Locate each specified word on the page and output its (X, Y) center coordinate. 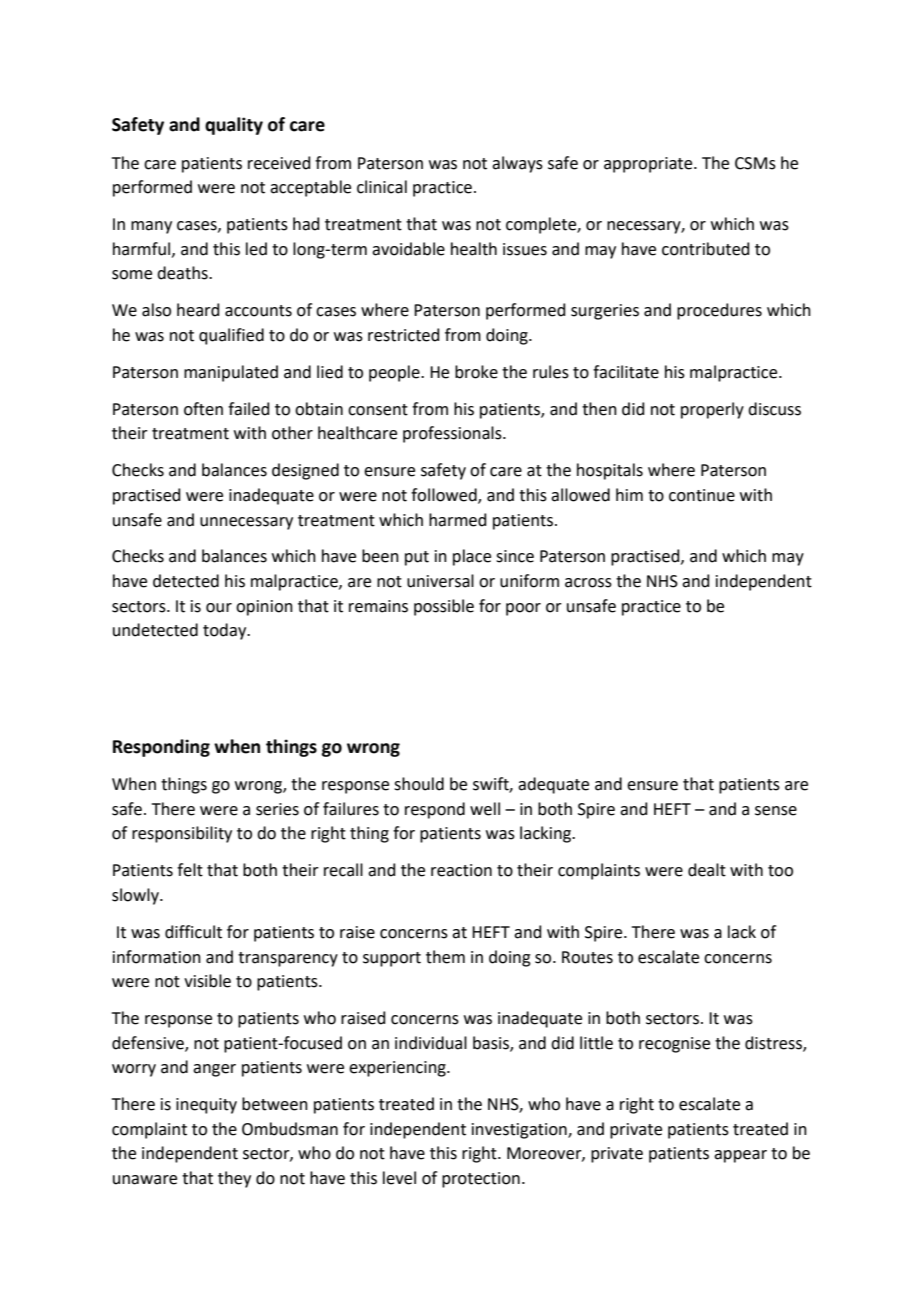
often (203, 409)
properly (712, 410)
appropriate (649, 165)
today (226, 631)
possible (444, 607)
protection (481, 1180)
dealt (707, 870)
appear (740, 1156)
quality (234, 126)
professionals (453, 434)
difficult (193, 932)
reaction (461, 870)
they (234, 1179)
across (588, 583)
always (517, 164)
